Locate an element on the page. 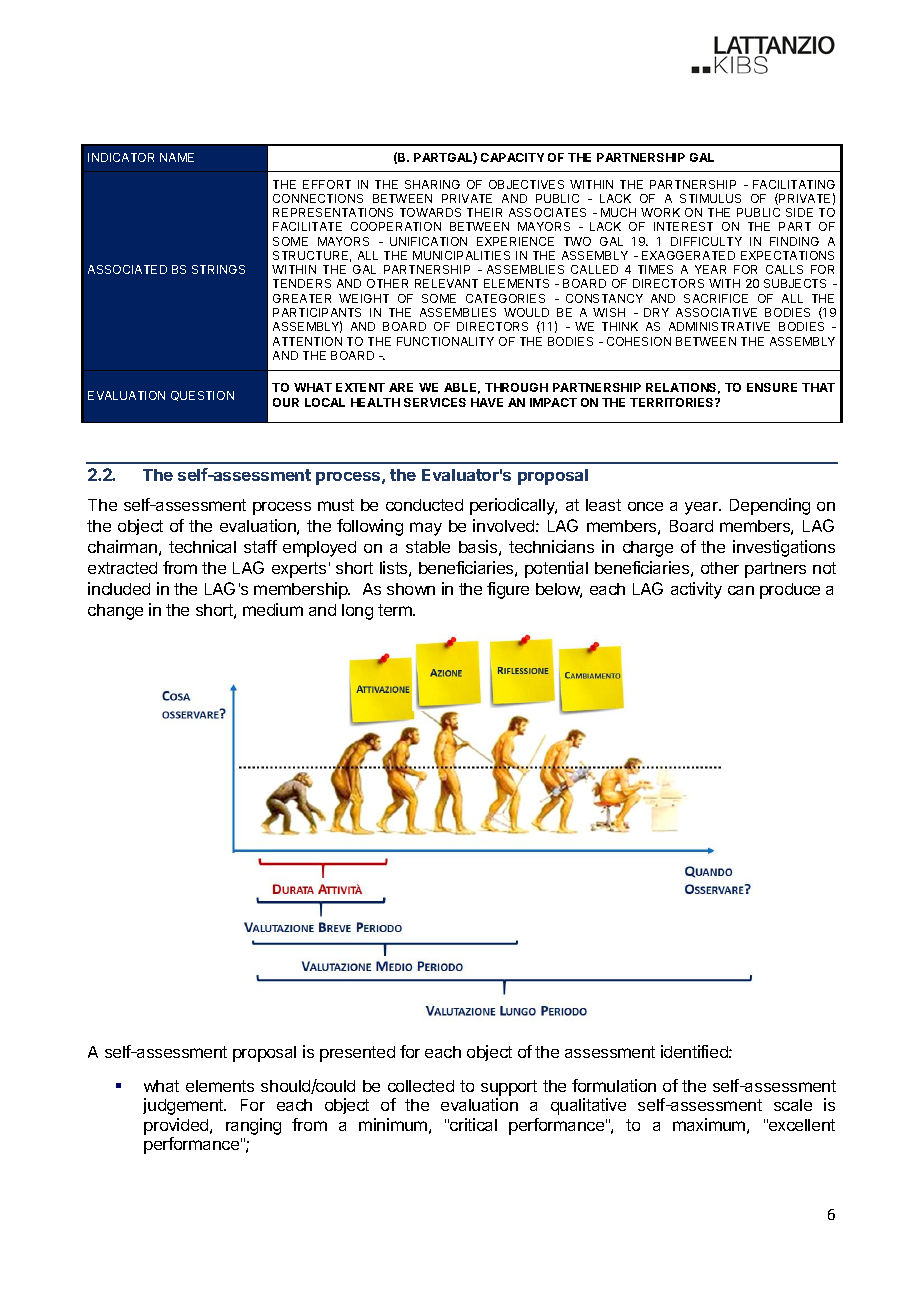  STIMULUS is located at coordinates (710, 198).
